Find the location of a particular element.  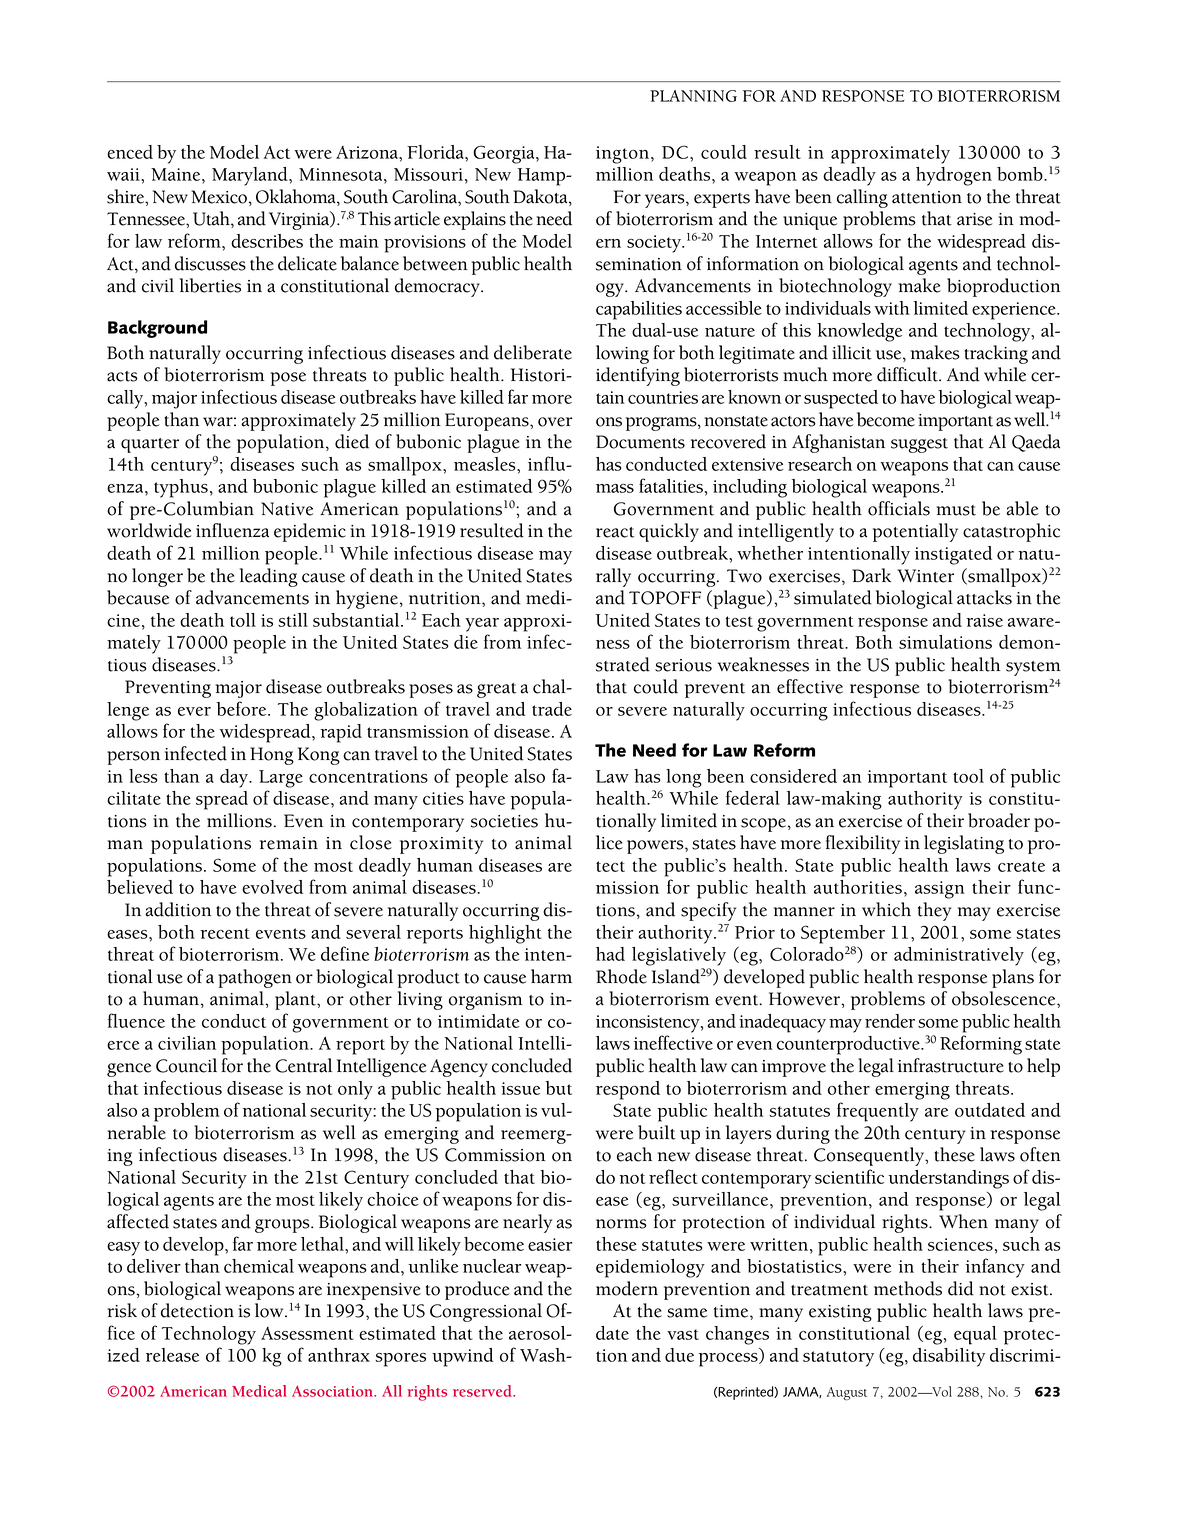

day is located at coordinates (235, 778).
